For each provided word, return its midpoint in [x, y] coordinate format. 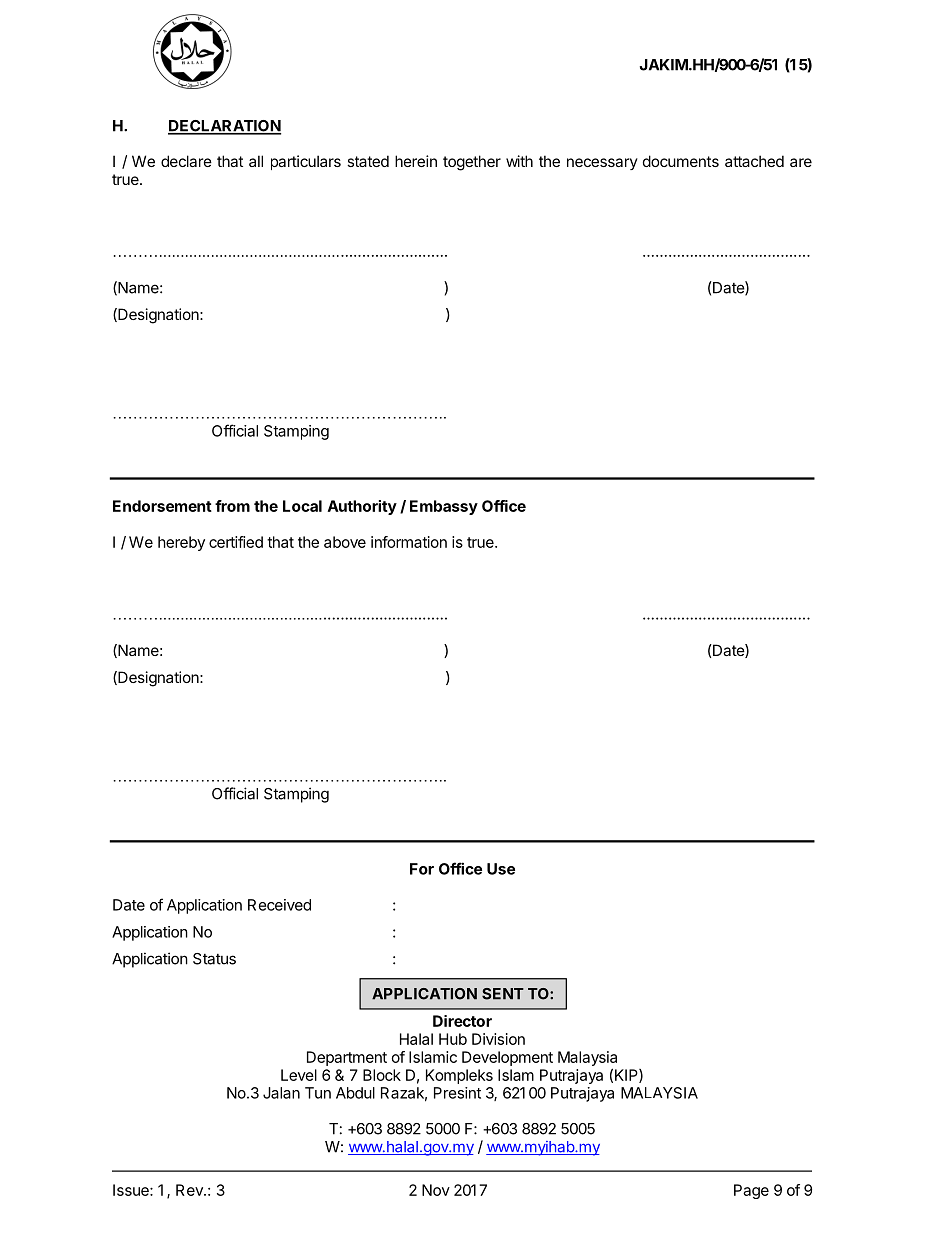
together [472, 163]
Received [279, 905]
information [409, 542]
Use [501, 869]
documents [681, 161]
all [256, 161]
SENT [503, 994]
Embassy [444, 507]
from [232, 506]
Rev [190, 1190]
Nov [436, 1190]
